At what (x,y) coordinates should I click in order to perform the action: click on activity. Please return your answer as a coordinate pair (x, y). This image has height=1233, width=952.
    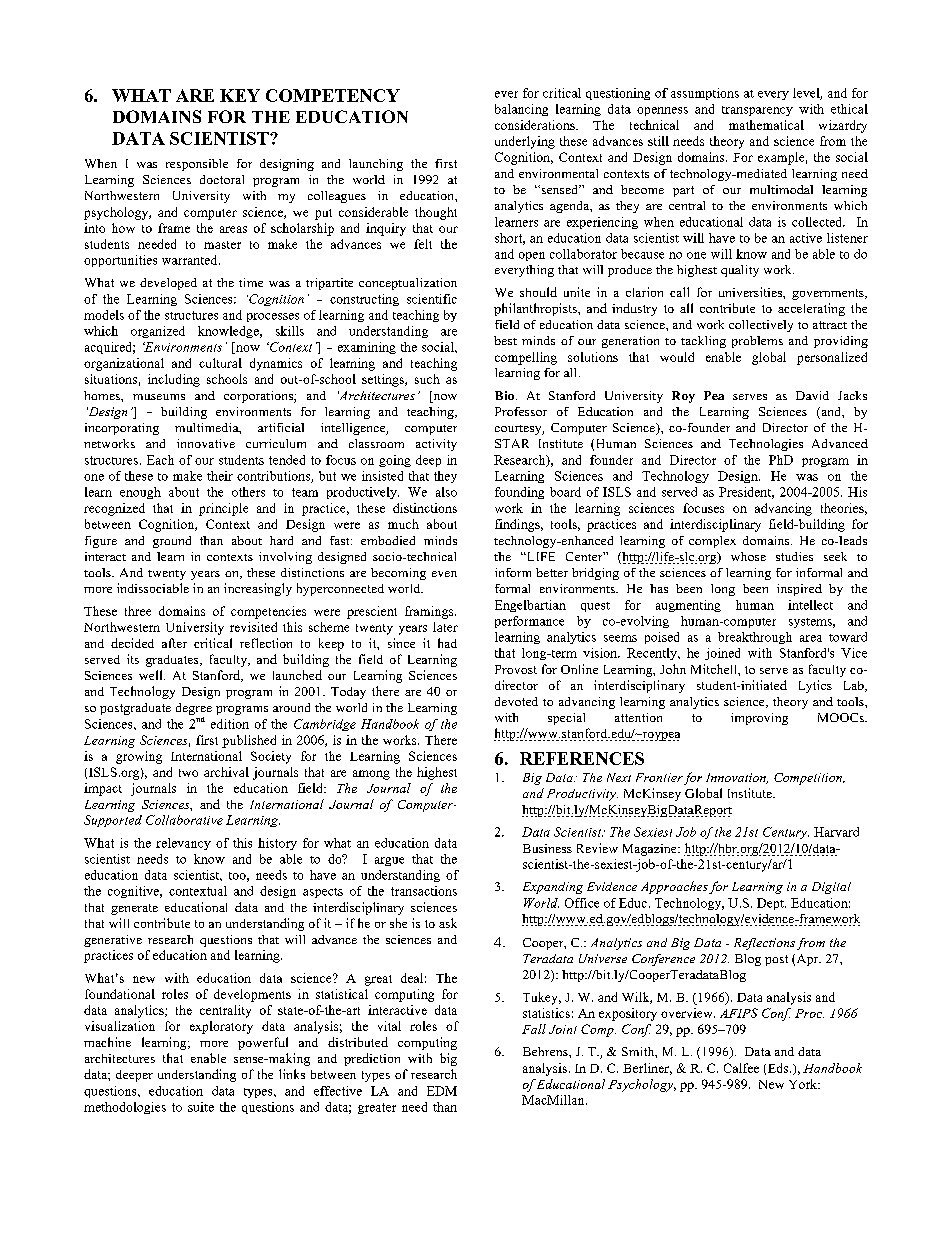
    Looking at the image, I should click on (436, 445).
